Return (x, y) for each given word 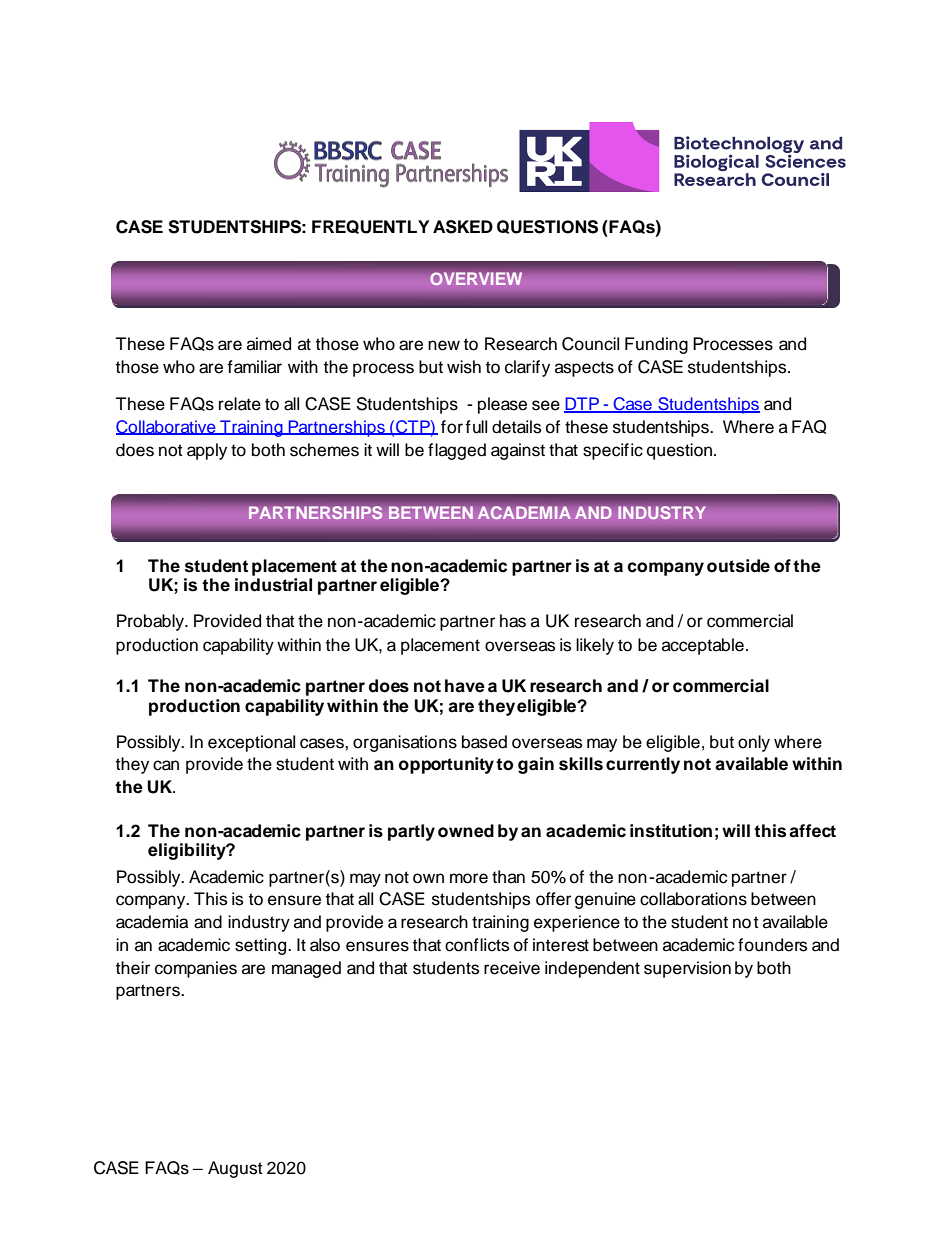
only (754, 743)
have (465, 686)
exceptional (251, 743)
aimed (269, 344)
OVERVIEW (476, 279)
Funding (656, 345)
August (235, 1169)
